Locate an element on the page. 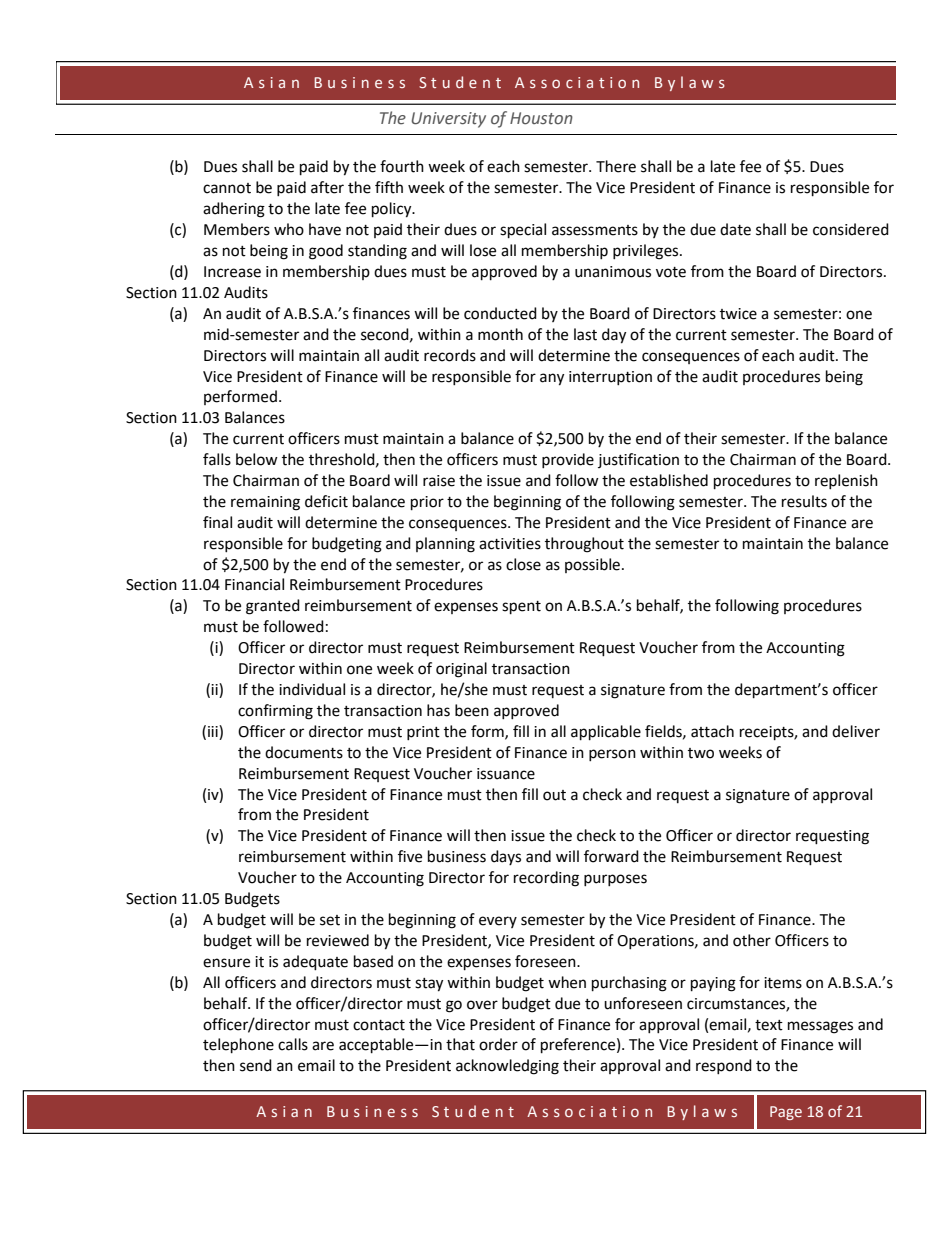  Houston is located at coordinates (541, 118).
